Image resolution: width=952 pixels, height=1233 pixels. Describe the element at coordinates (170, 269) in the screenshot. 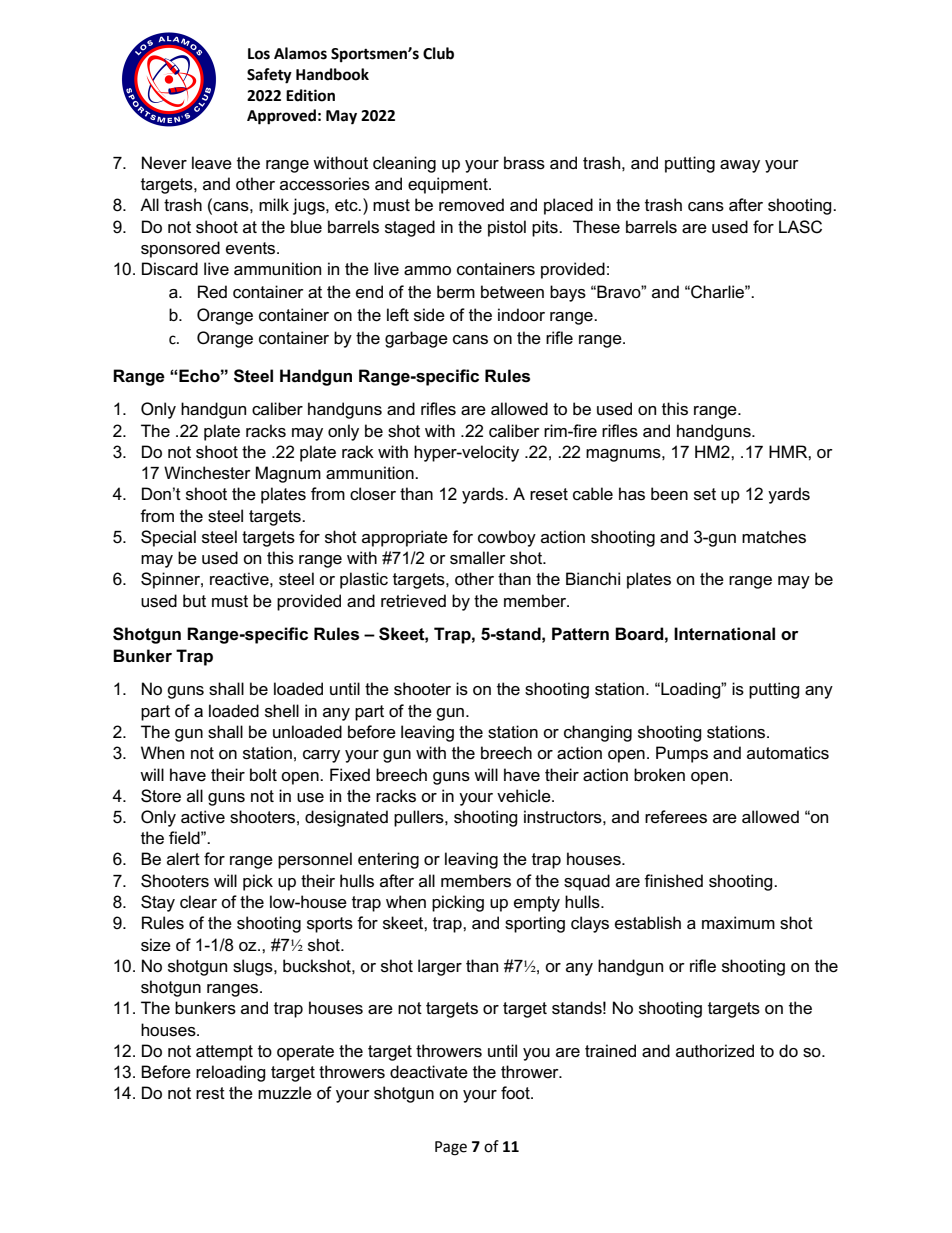

I see `Discard` at that location.
